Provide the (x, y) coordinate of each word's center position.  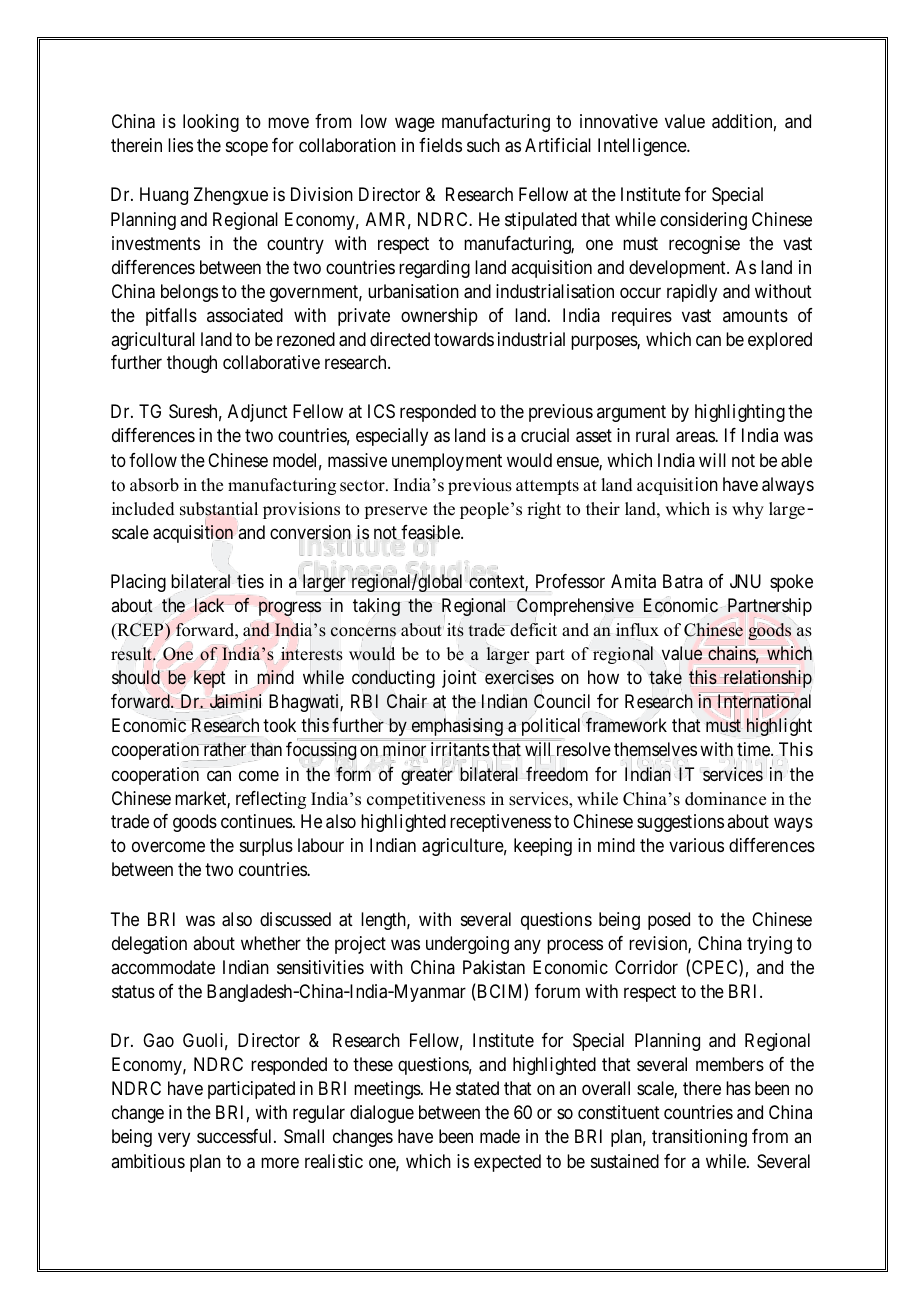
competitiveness (426, 800)
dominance (725, 799)
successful (236, 1136)
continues (257, 821)
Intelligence (643, 147)
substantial (219, 509)
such (483, 145)
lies (180, 145)
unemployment (447, 462)
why (748, 510)
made (500, 1136)
